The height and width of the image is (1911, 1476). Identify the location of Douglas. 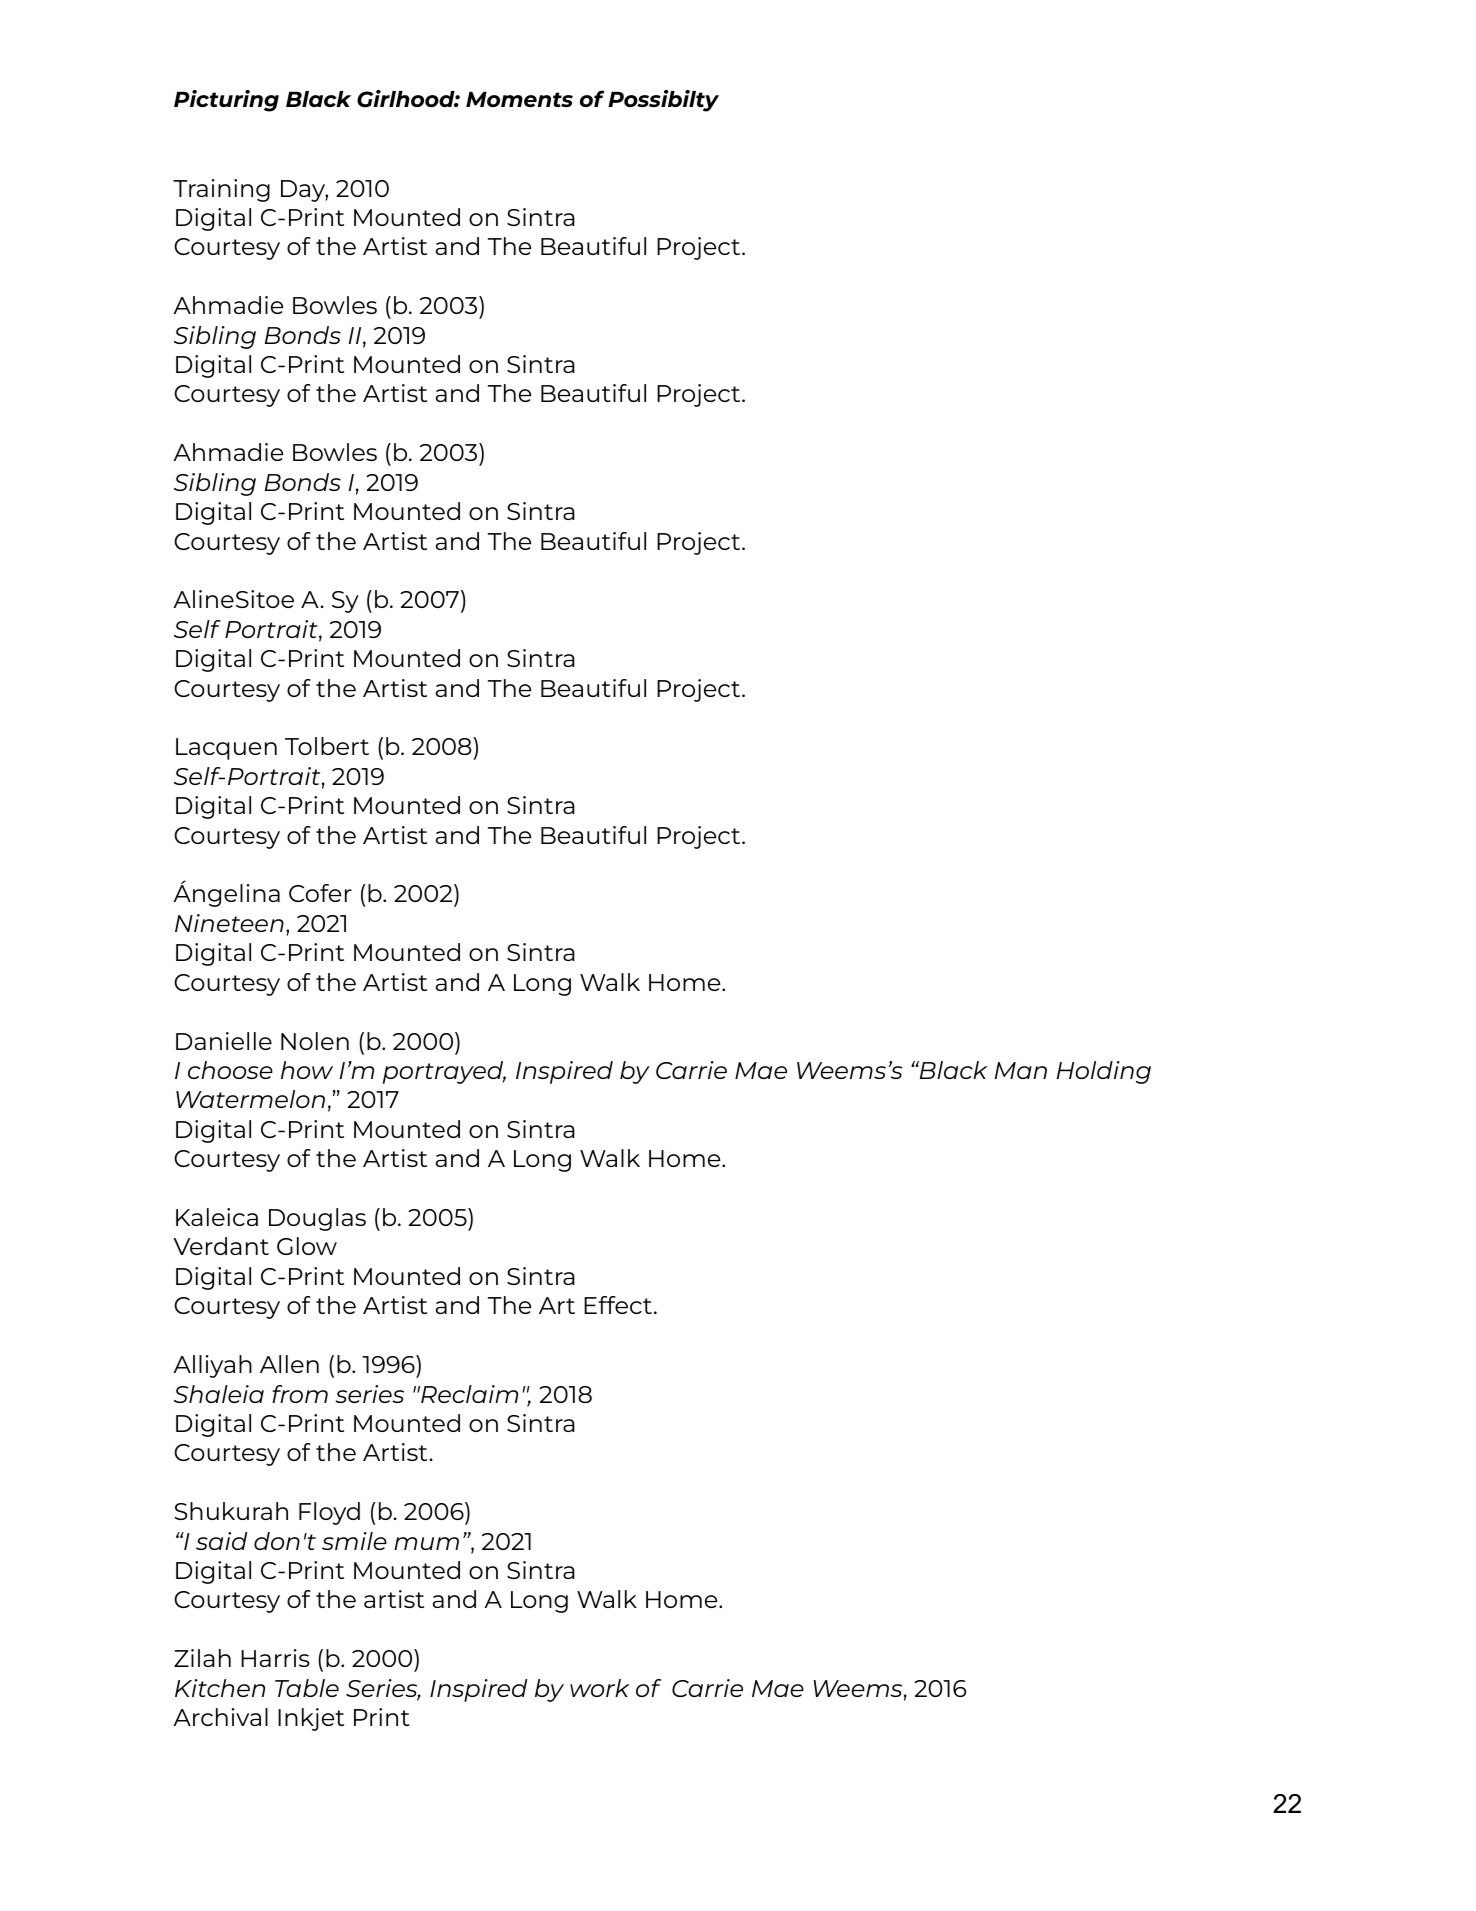
(317, 1219).
